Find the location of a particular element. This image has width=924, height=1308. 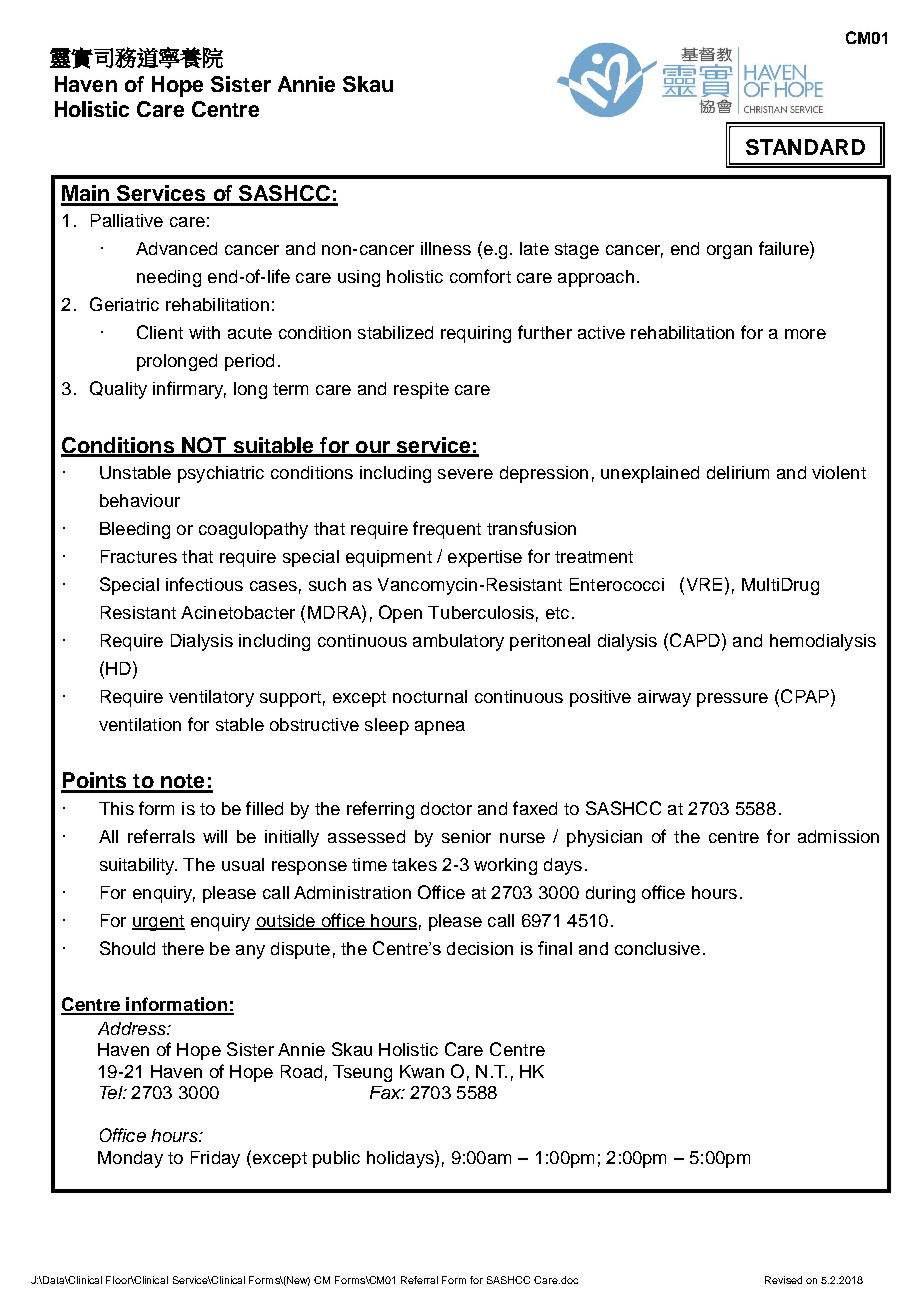

ventilatory is located at coordinates (211, 698).
